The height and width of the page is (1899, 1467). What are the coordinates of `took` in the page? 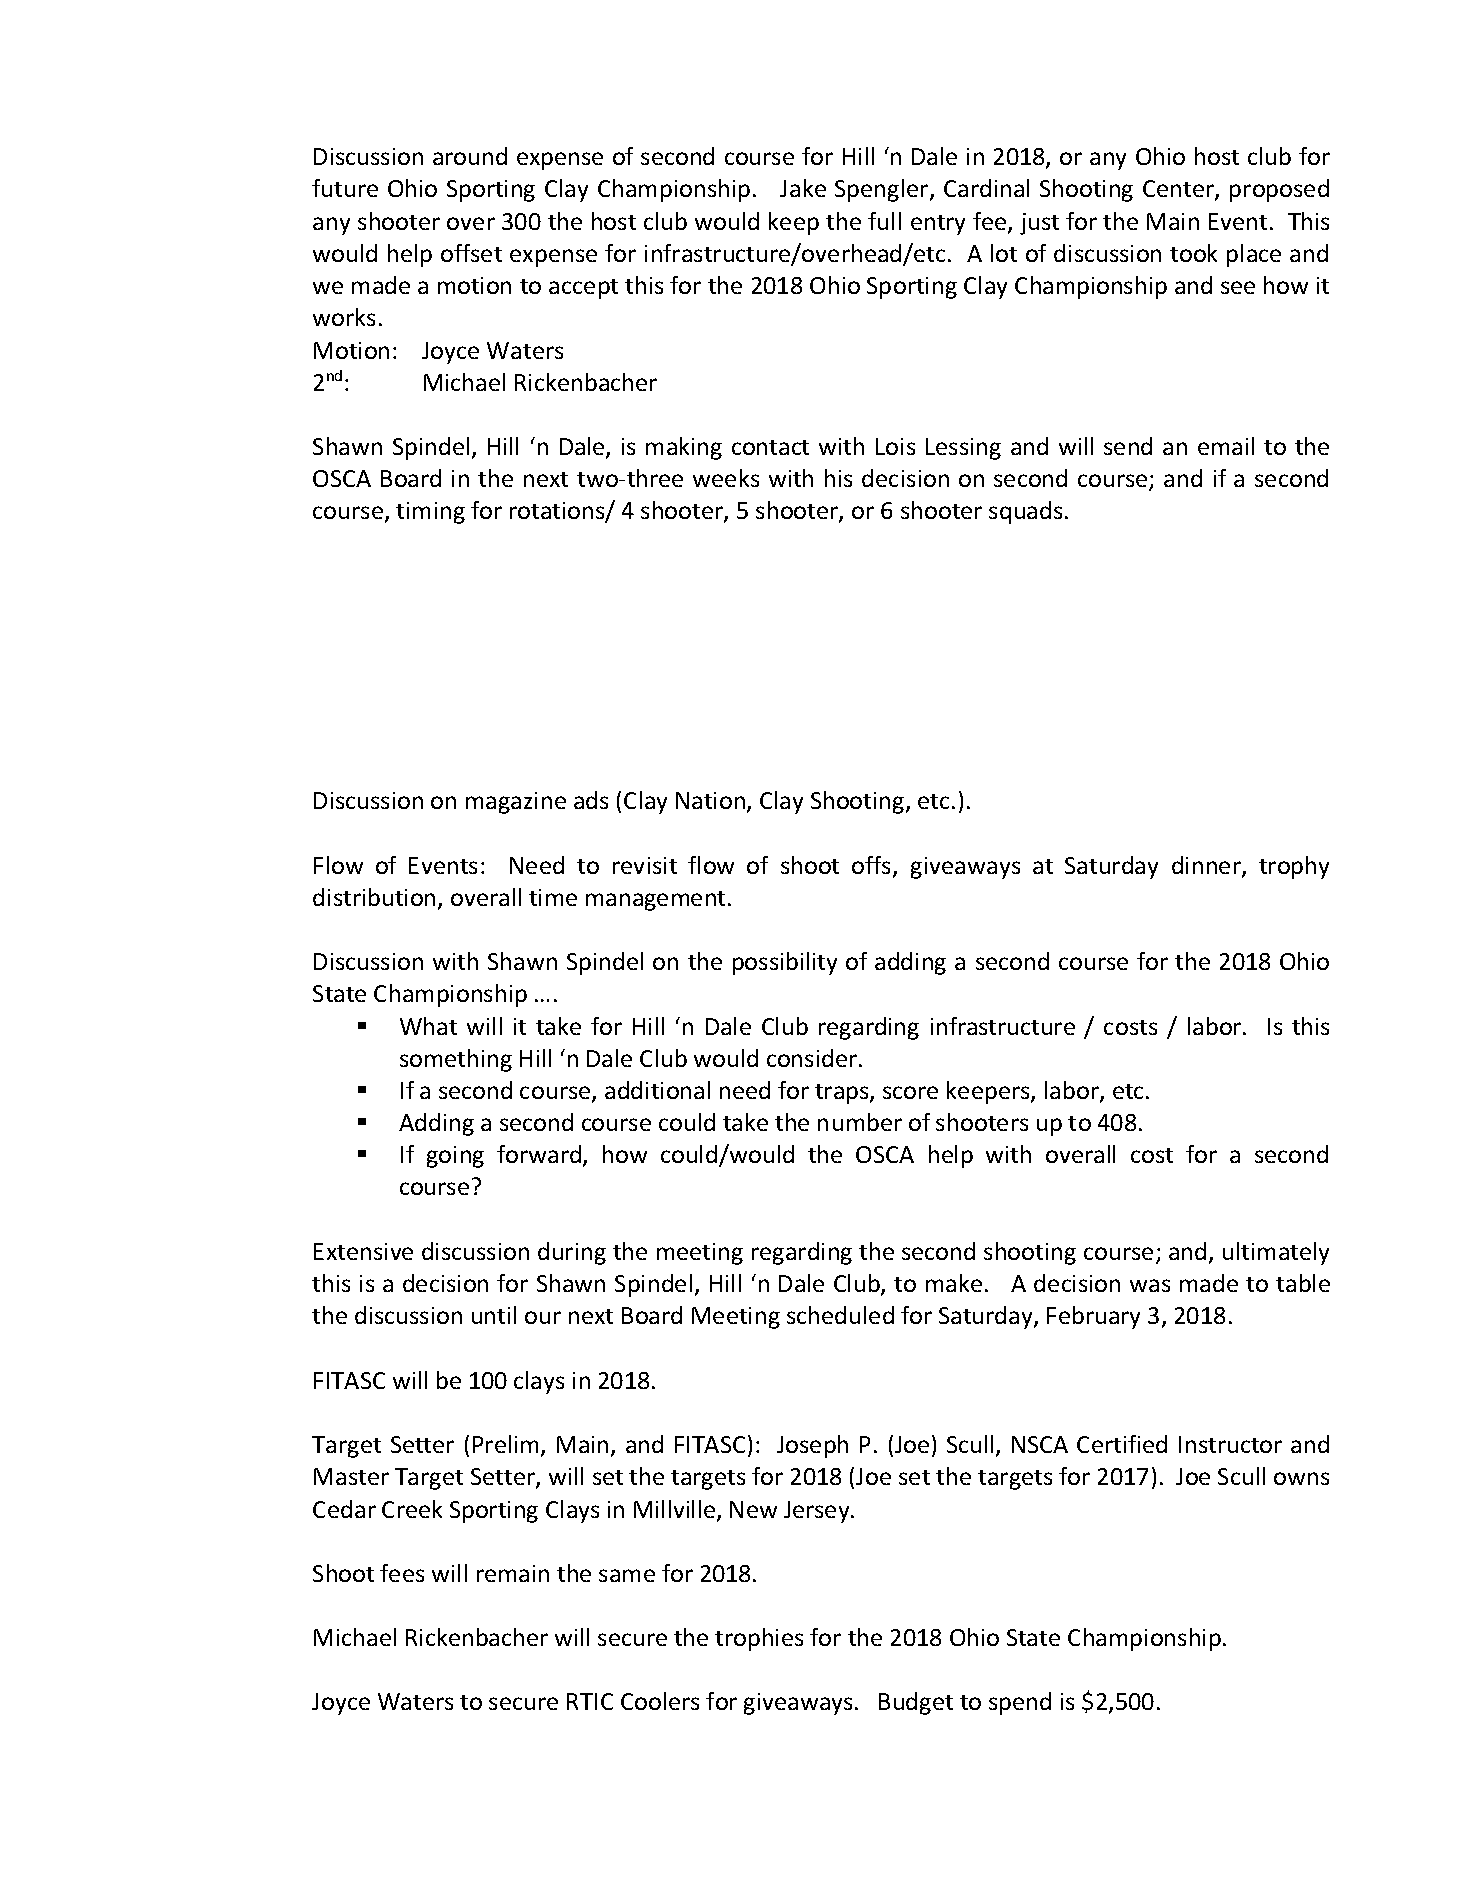 It's located at (1193, 253).
